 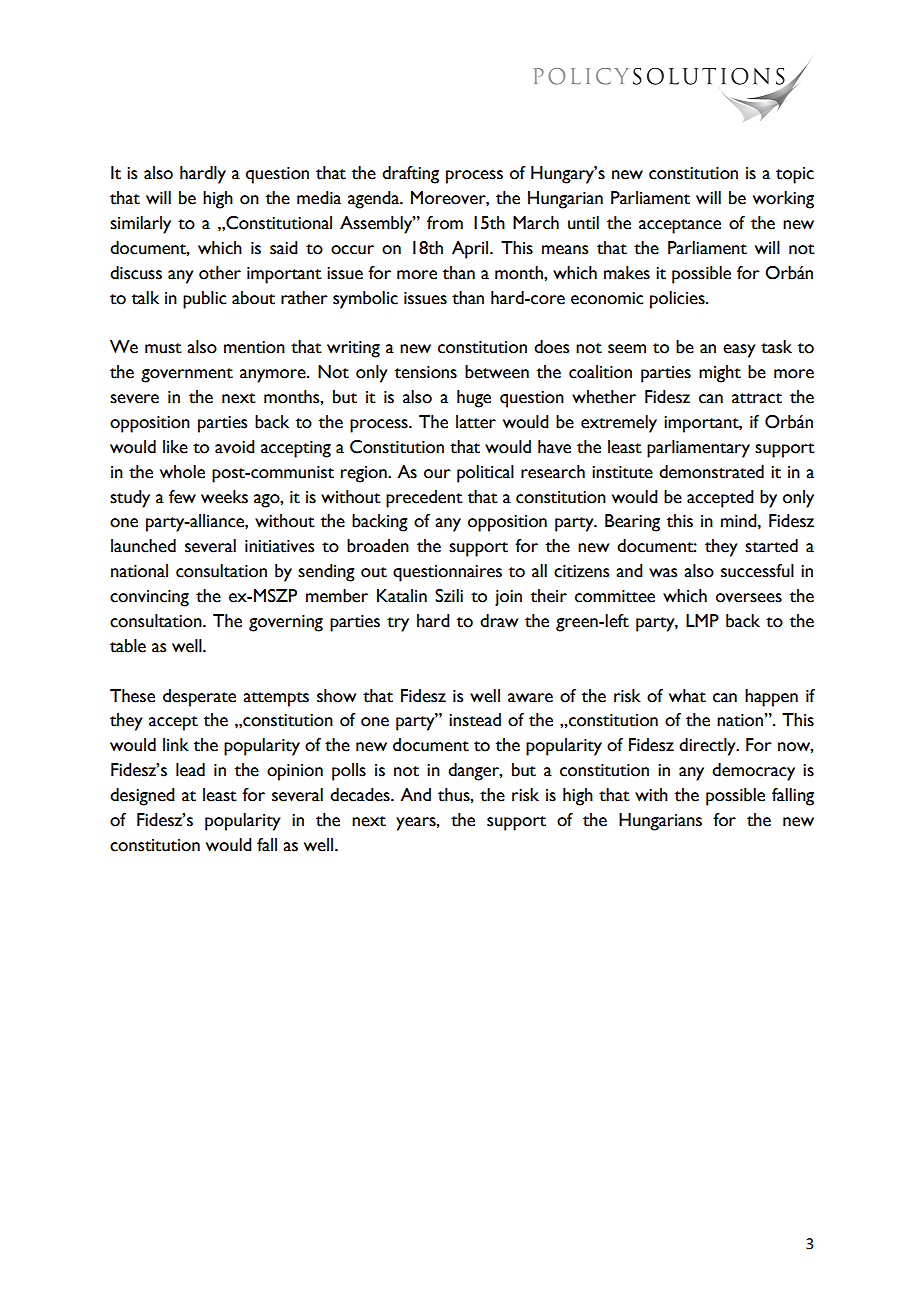 I want to click on similarly, so click(x=140, y=225).
